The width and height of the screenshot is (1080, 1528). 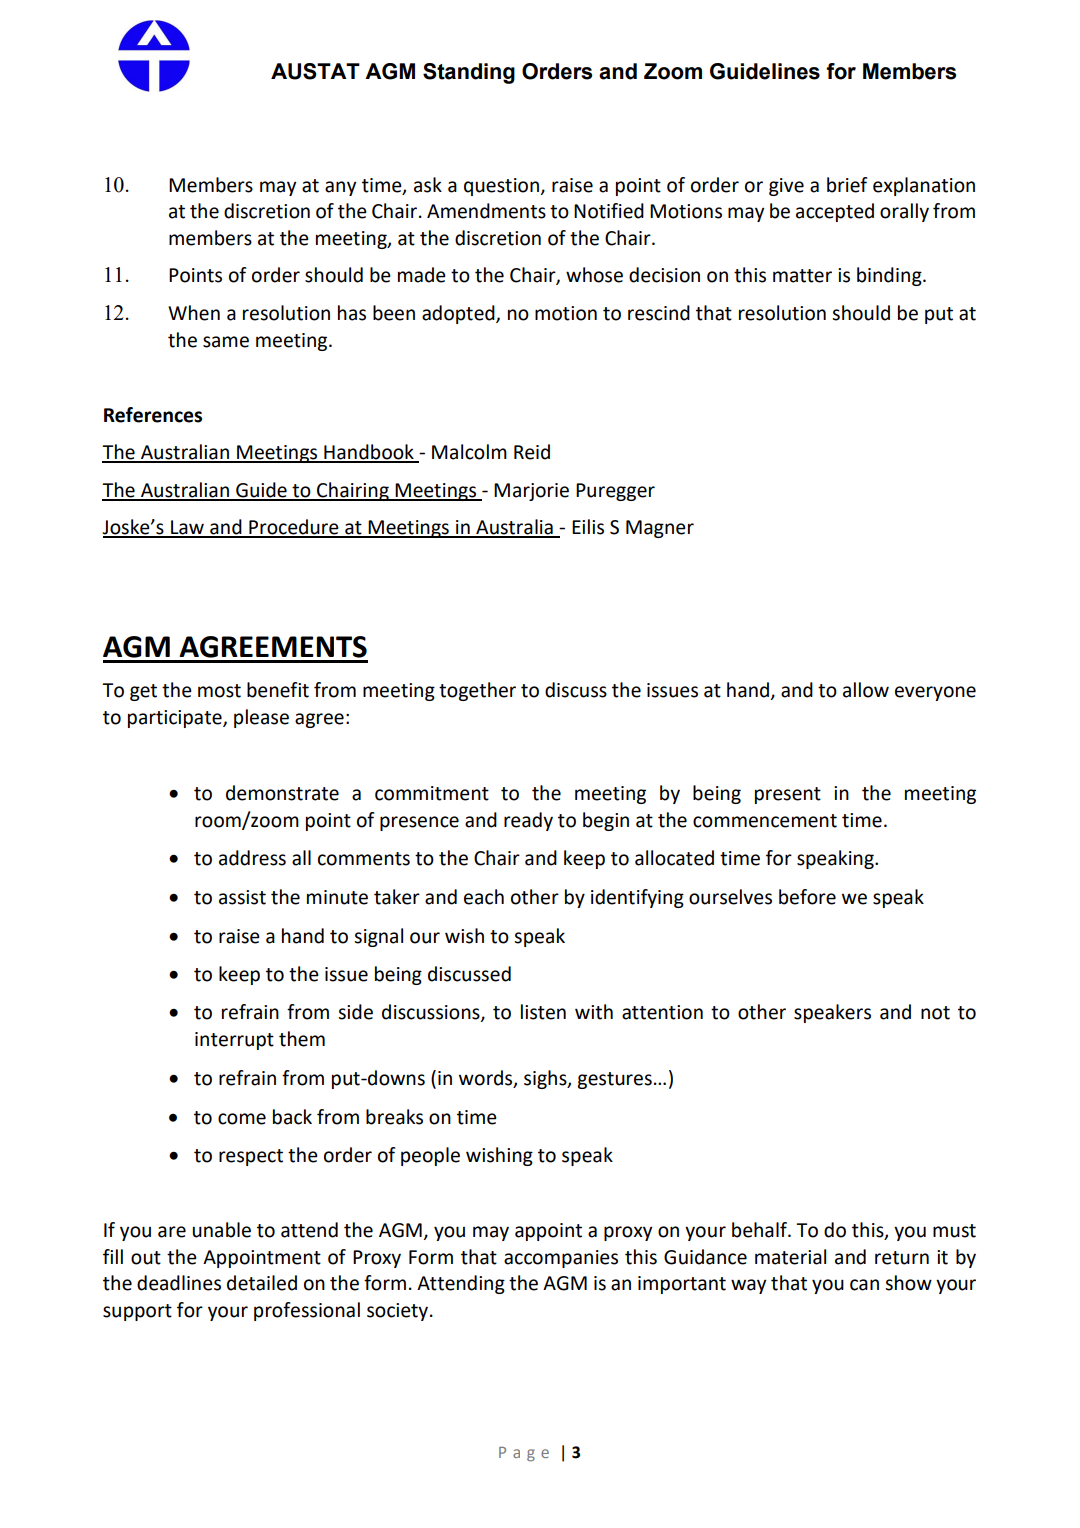 I want to click on Standing, so click(x=469, y=73).
